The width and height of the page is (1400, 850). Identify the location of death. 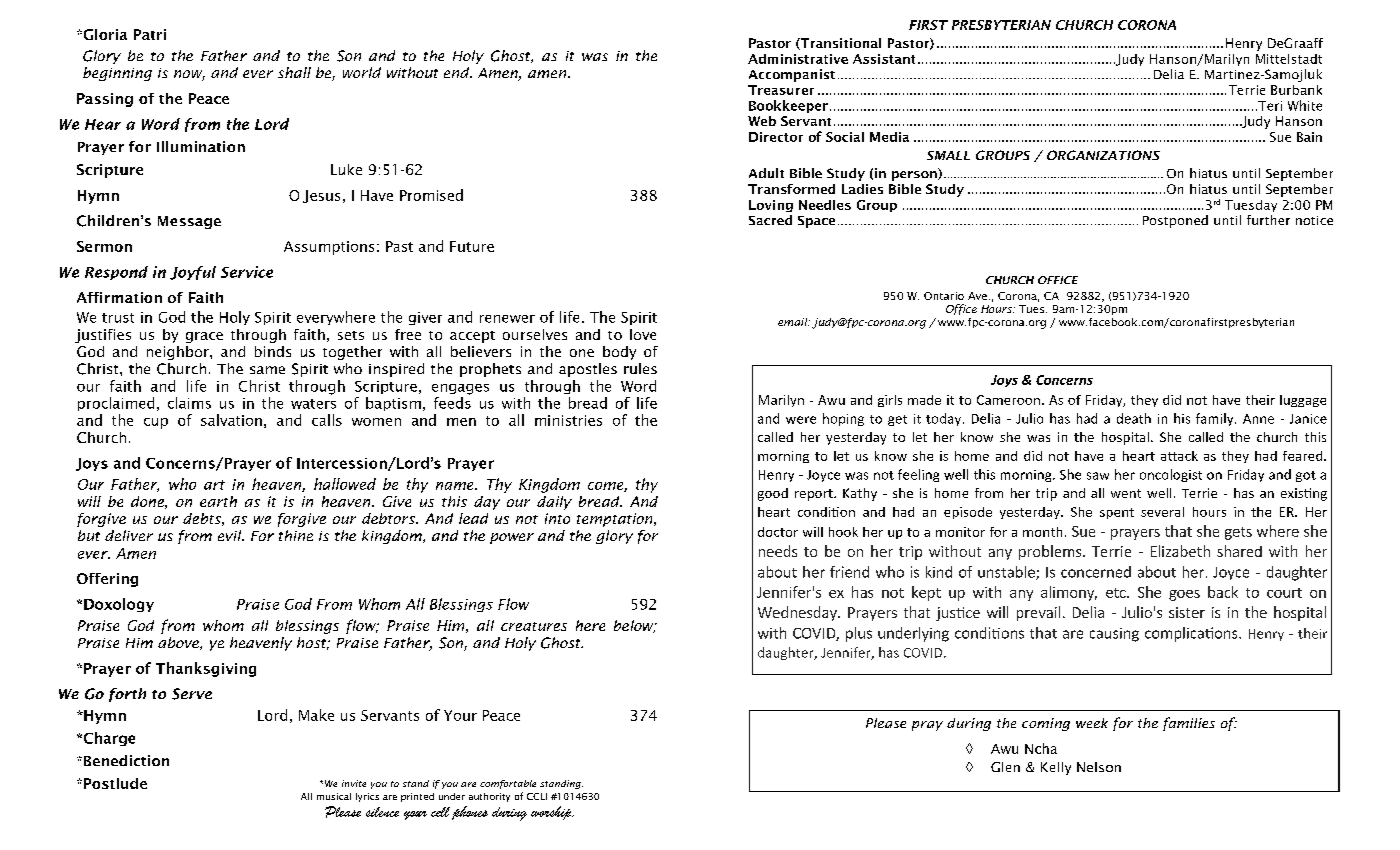
(1134, 418).
